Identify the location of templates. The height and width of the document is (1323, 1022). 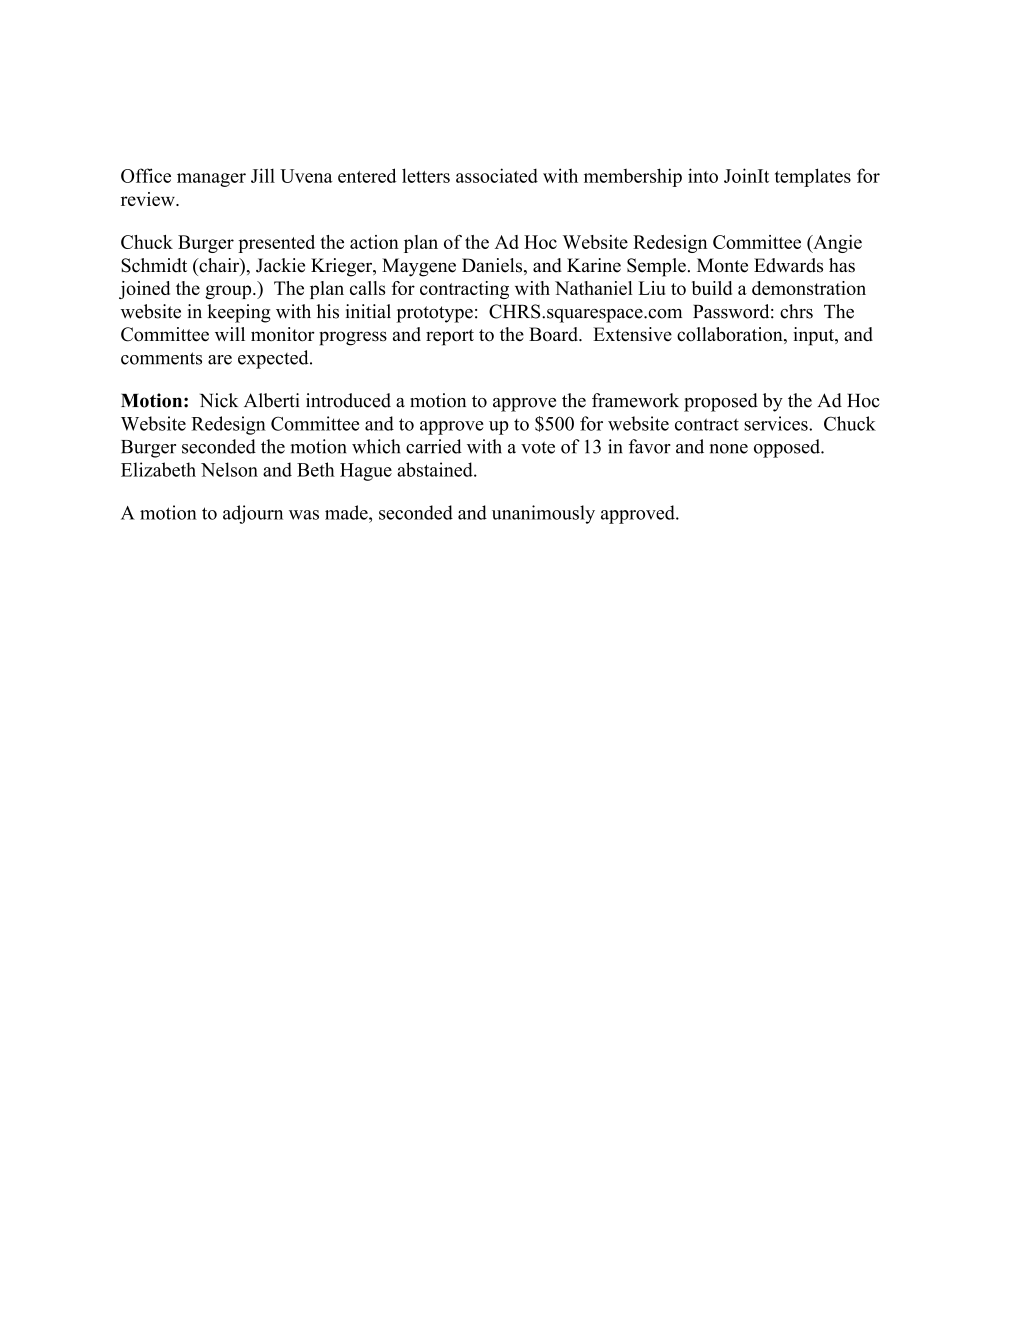
(813, 177).
